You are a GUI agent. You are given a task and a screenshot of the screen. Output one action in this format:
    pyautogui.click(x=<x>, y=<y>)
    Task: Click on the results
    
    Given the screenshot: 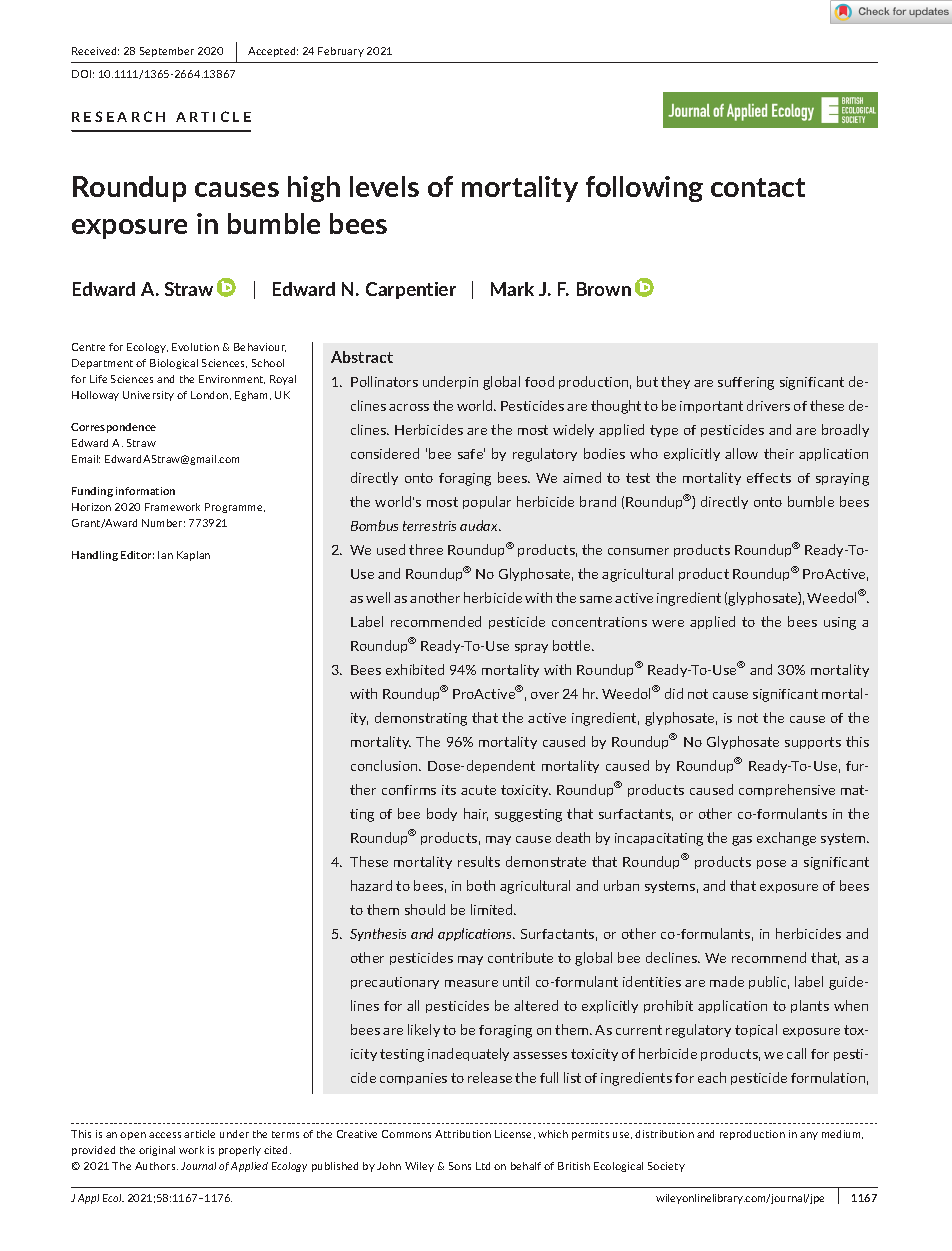 What is the action you would take?
    pyautogui.click(x=479, y=861)
